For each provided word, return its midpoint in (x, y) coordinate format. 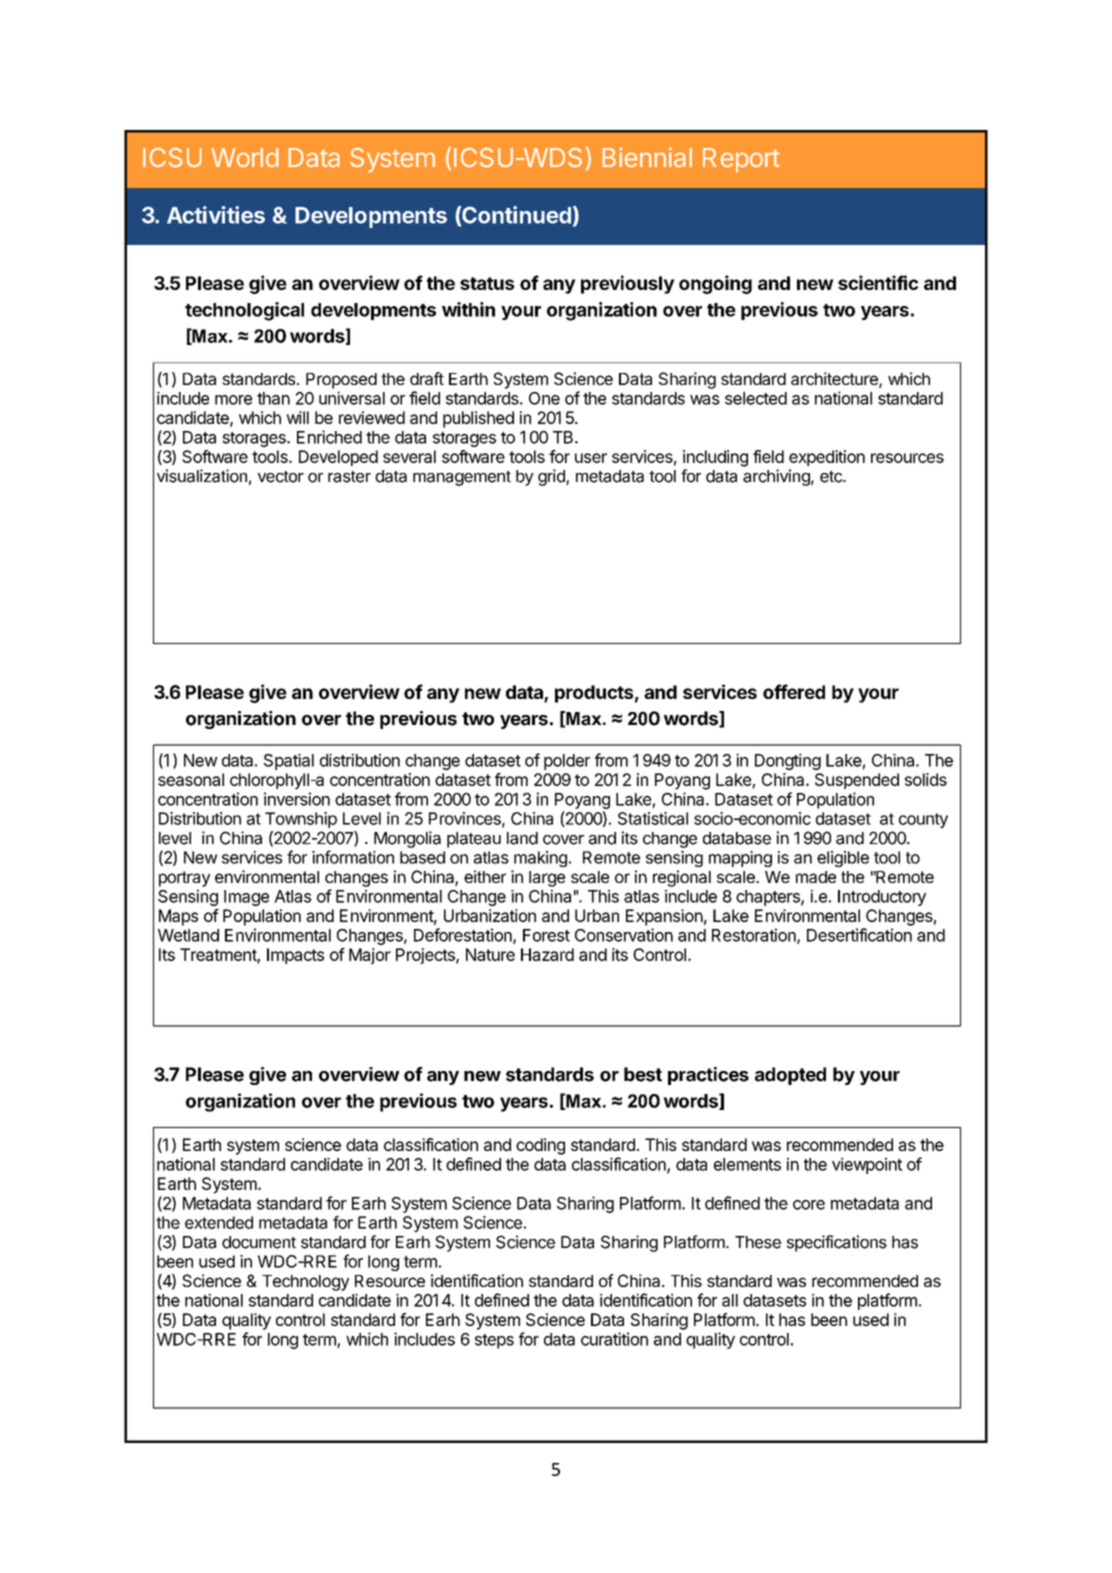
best (643, 1074)
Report (741, 160)
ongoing (715, 284)
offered (794, 691)
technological (244, 311)
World (245, 158)
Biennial (647, 157)
